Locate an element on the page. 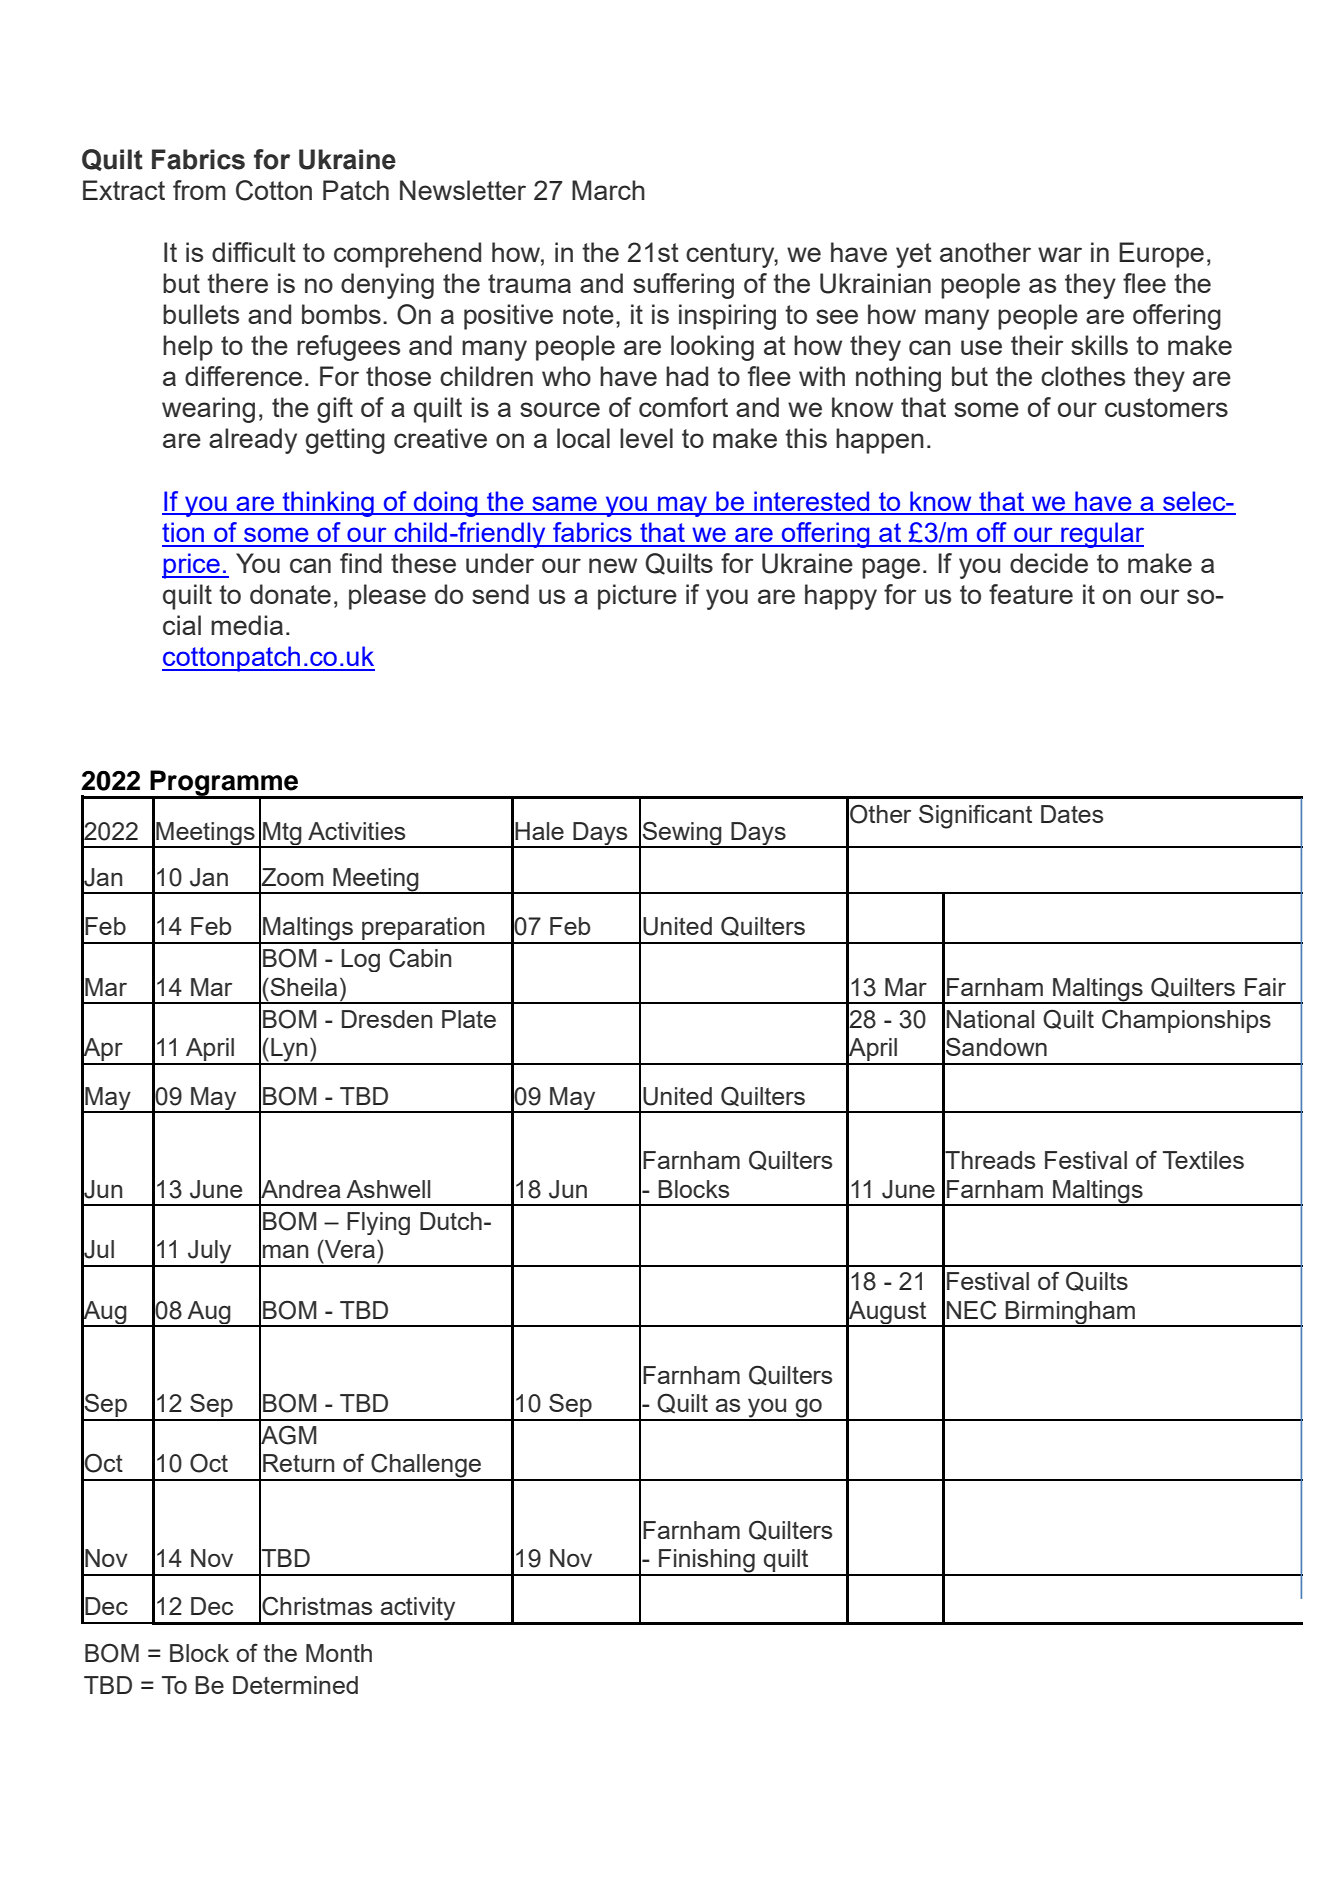 This document has height=1896, width=1341. Determined is located at coordinates (295, 1685).
